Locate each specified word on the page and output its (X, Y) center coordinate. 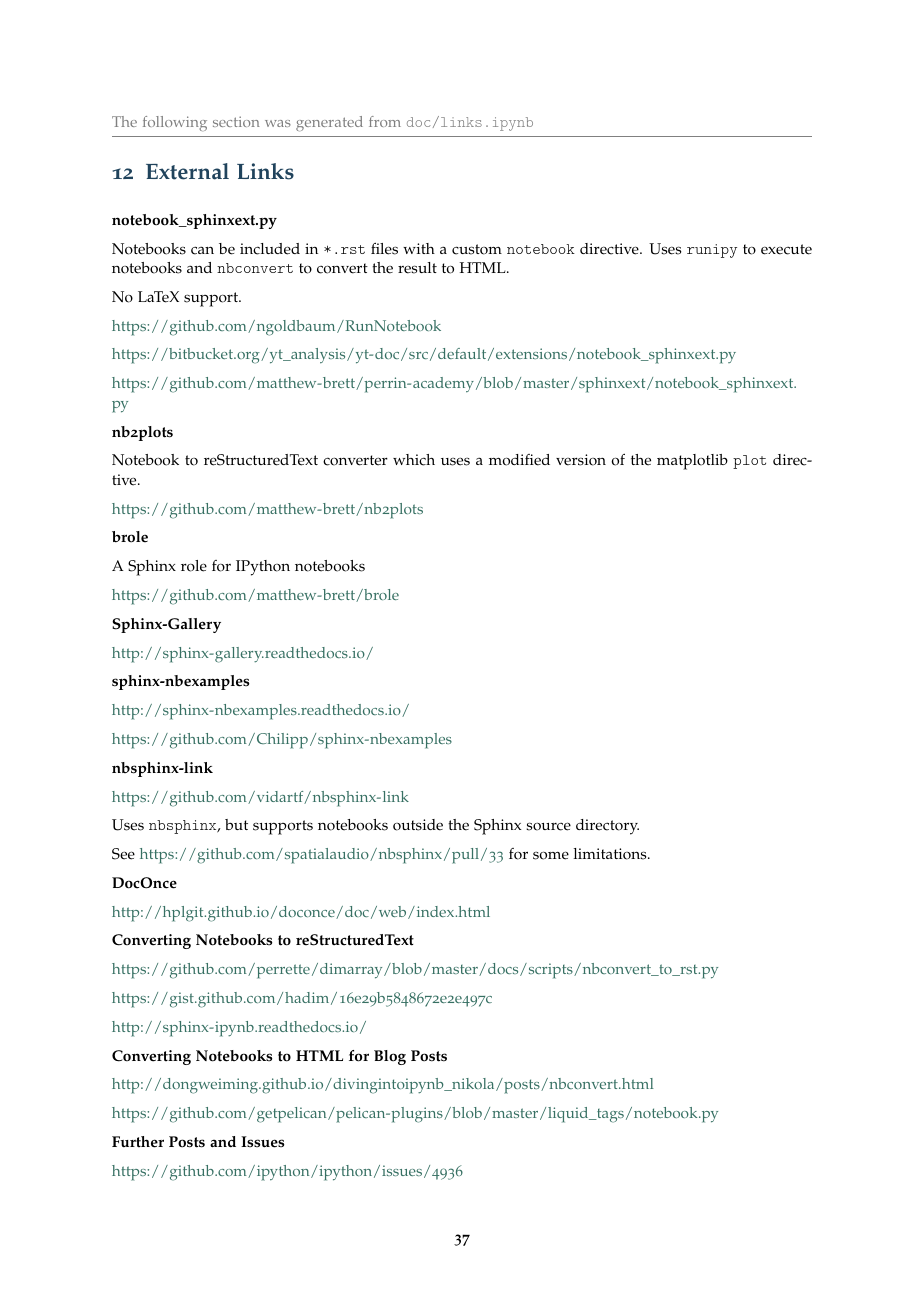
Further (138, 1142)
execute (786, 249)
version (581, 460)
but (236, 824)
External (187, 171)
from (385, 121)
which (414, 460)
